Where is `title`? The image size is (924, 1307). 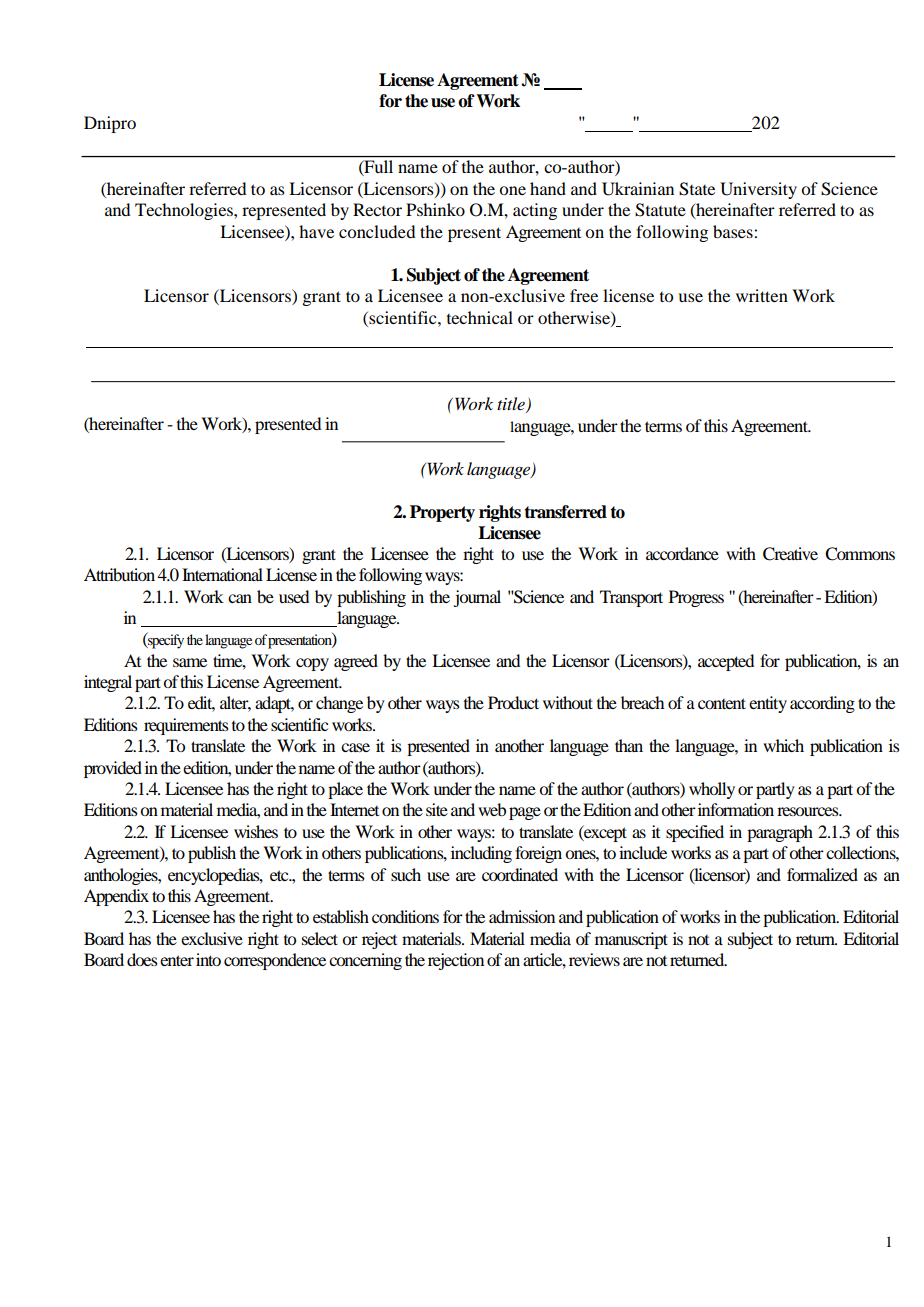 title is located at coordinates (512, 405).
